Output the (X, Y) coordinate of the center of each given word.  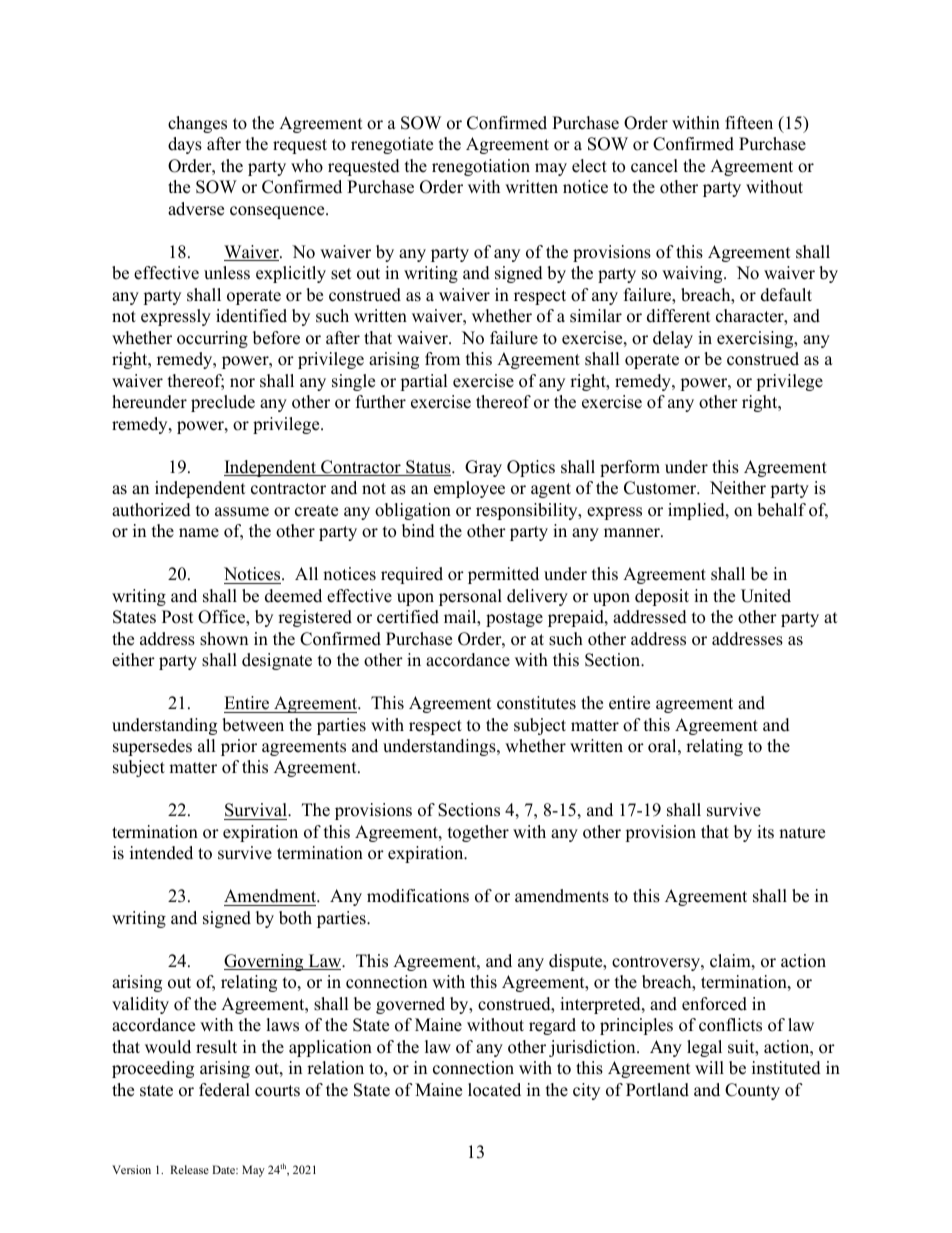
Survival (256, 811)
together (478, 833)
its (765, 832)
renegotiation (481, 167)
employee (469, 489)
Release (189, 1169)
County (752, 1091)
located (494, 1090)
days (185, 145)
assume (242, 512)
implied (697, 511)
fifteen (749, 123)
